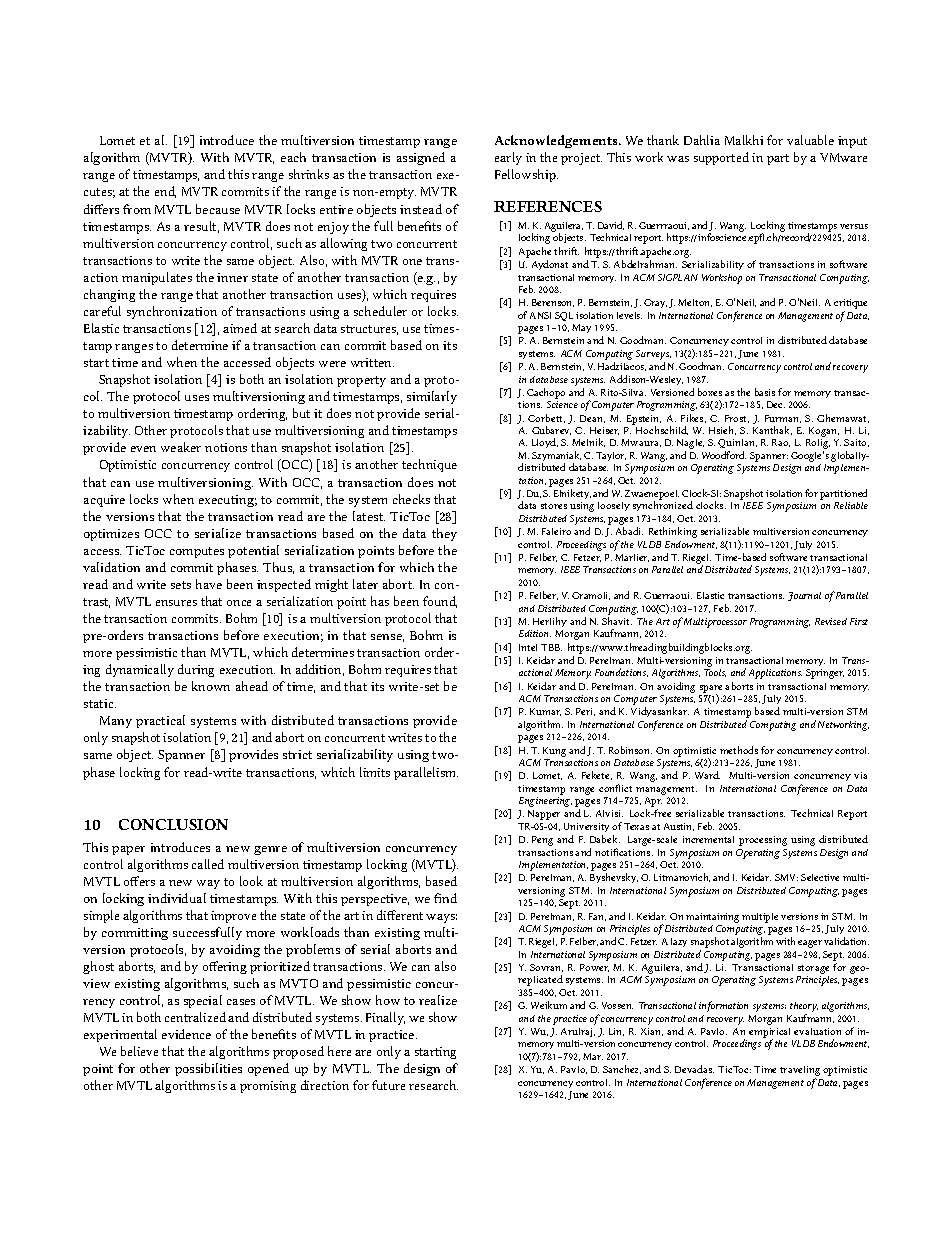  Describe the element at coordinates (804, 596) in the screenshot. I see `Journal` at that location.
